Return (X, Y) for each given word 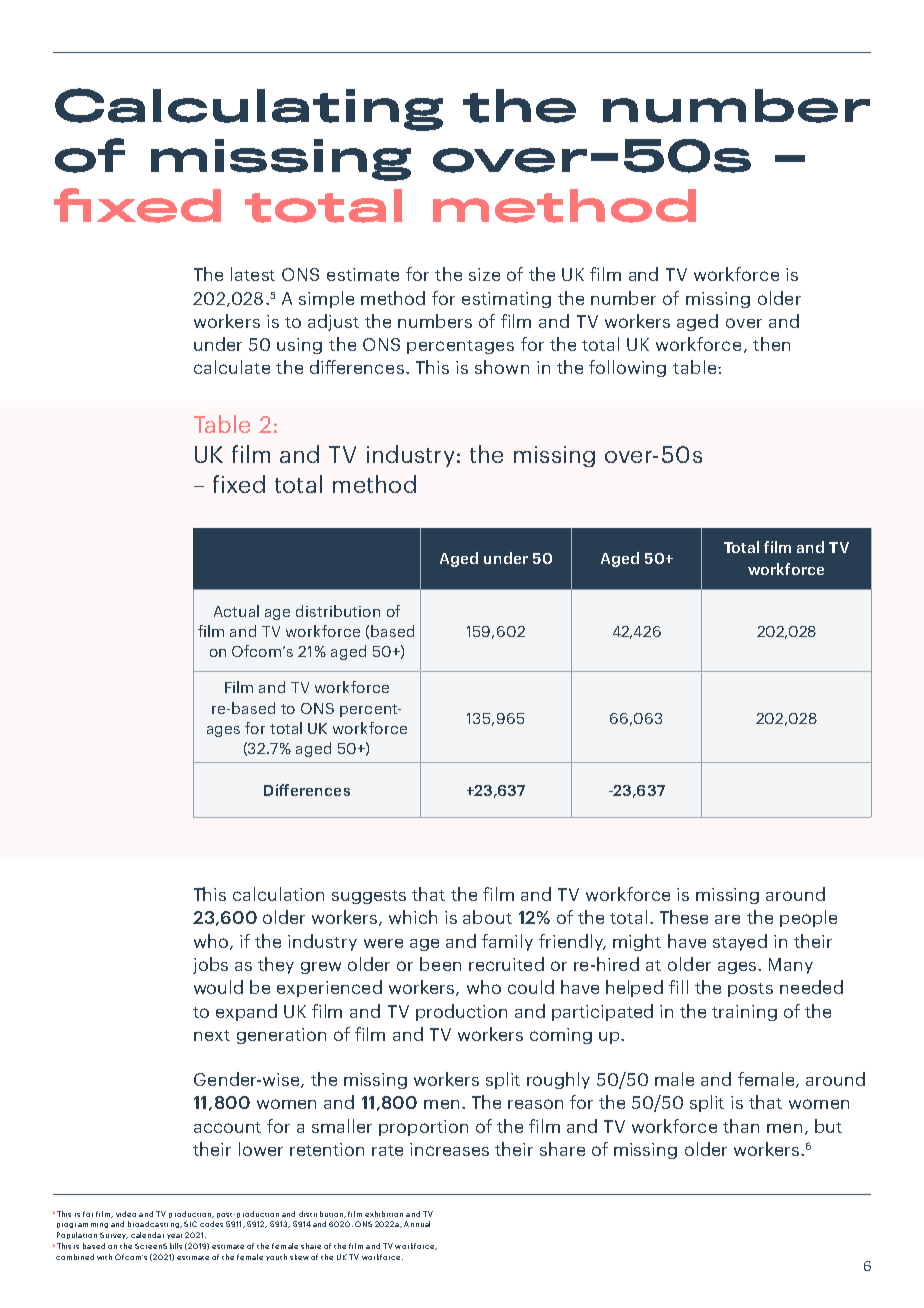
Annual (417, 1224)
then (771, 344)
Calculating (249, 109)
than (741, 1126)
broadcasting (154, 1224)
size (484, 274)
